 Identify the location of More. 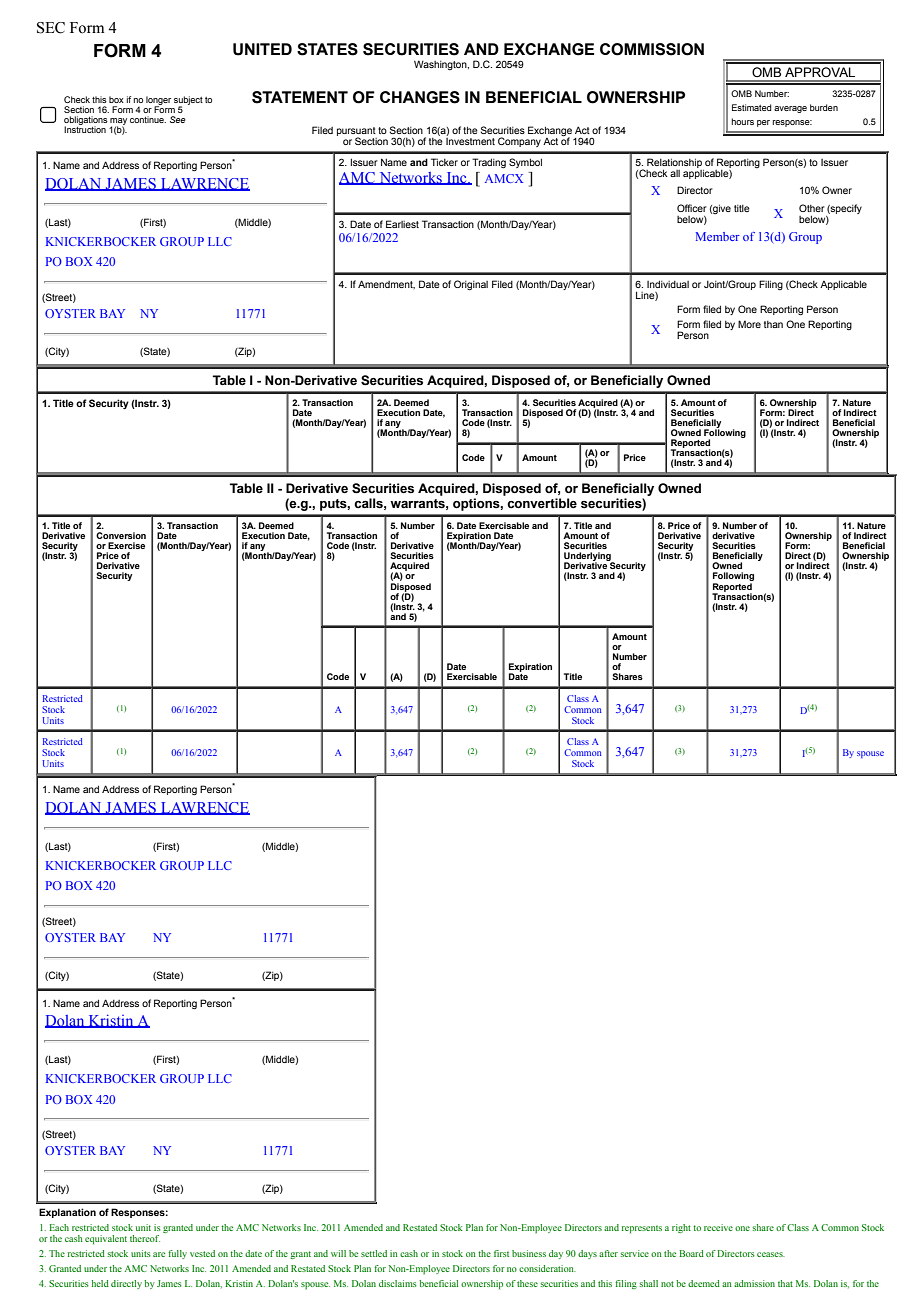
(749, 324).
